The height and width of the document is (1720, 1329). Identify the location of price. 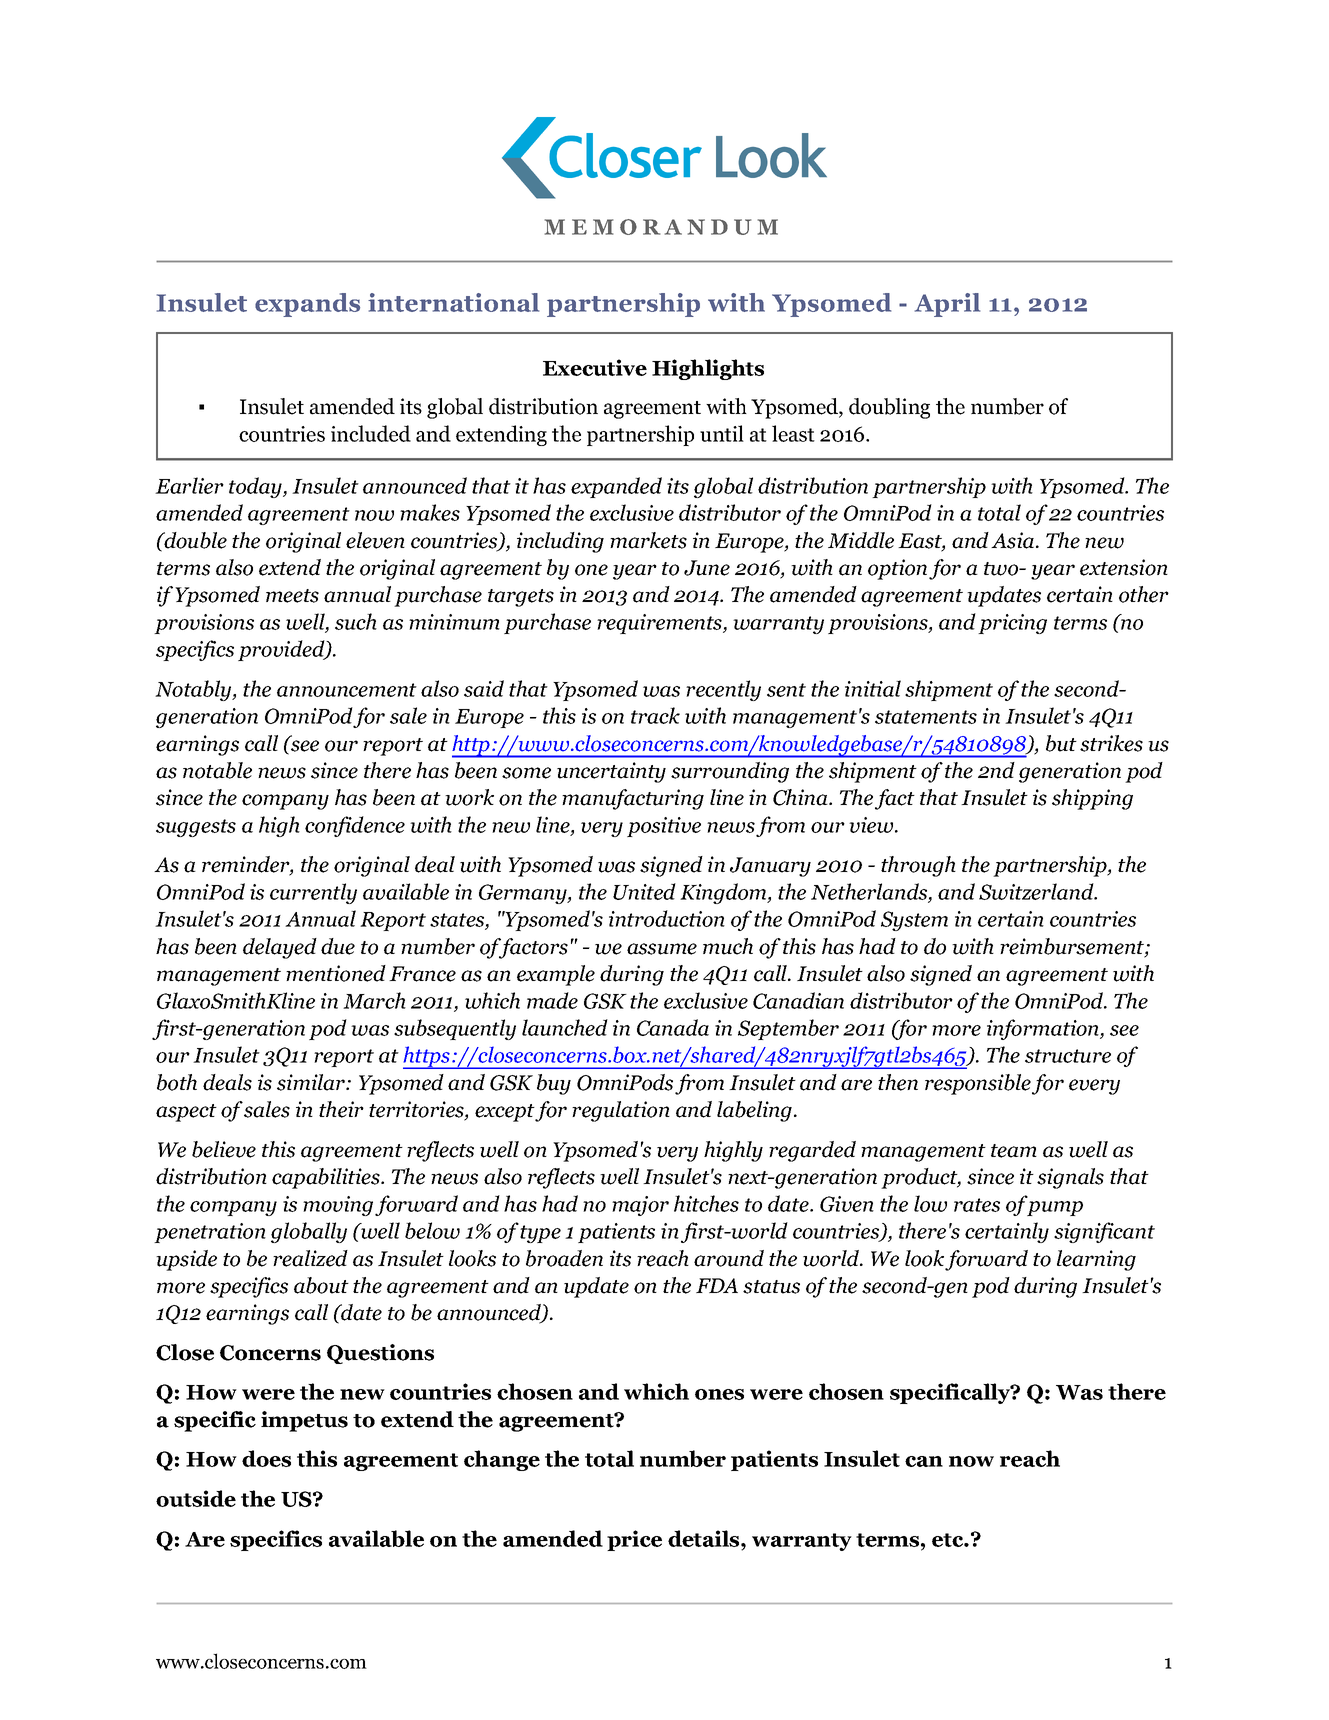
(634, 1540).
